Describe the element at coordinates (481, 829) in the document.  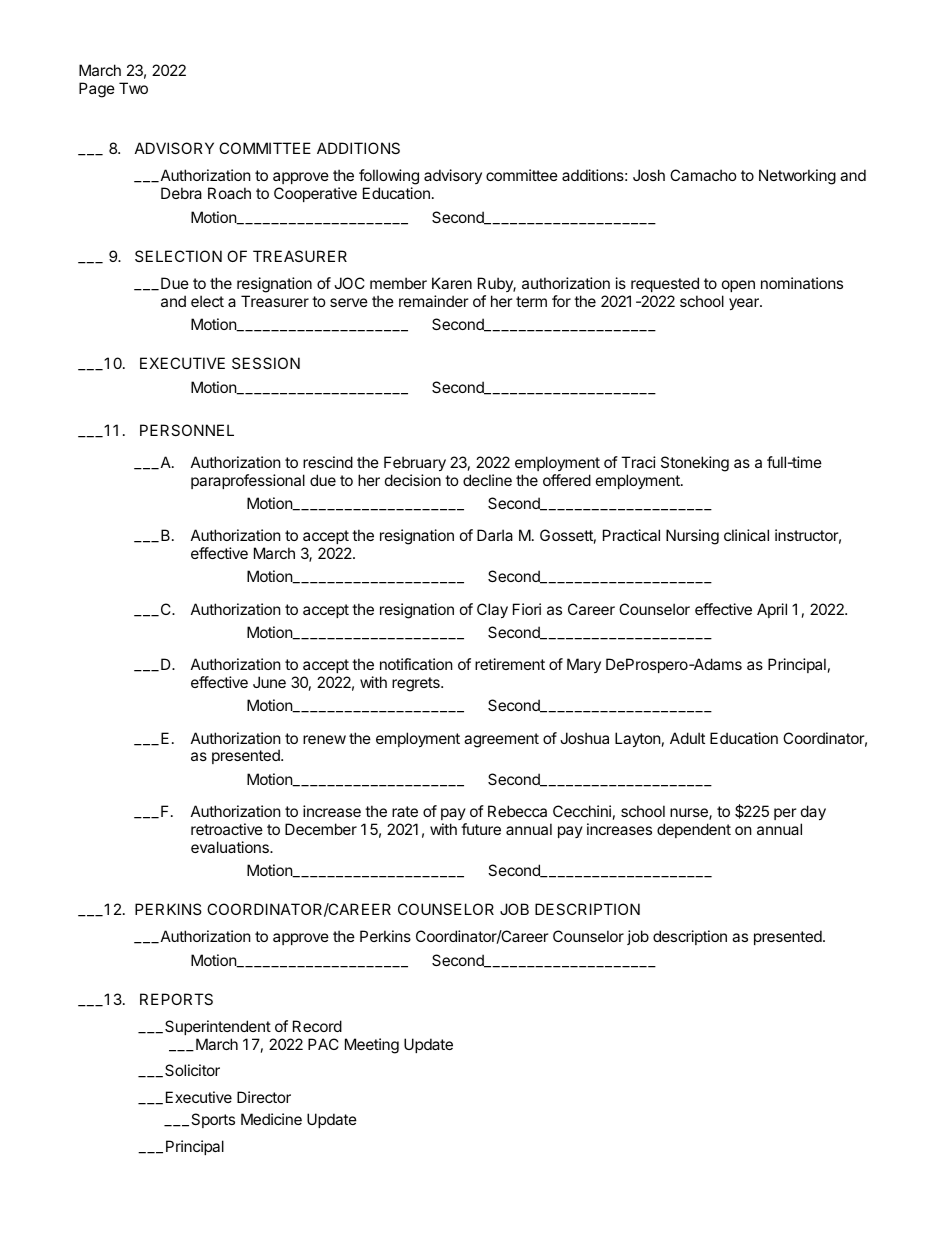
I see `future` at that location.
